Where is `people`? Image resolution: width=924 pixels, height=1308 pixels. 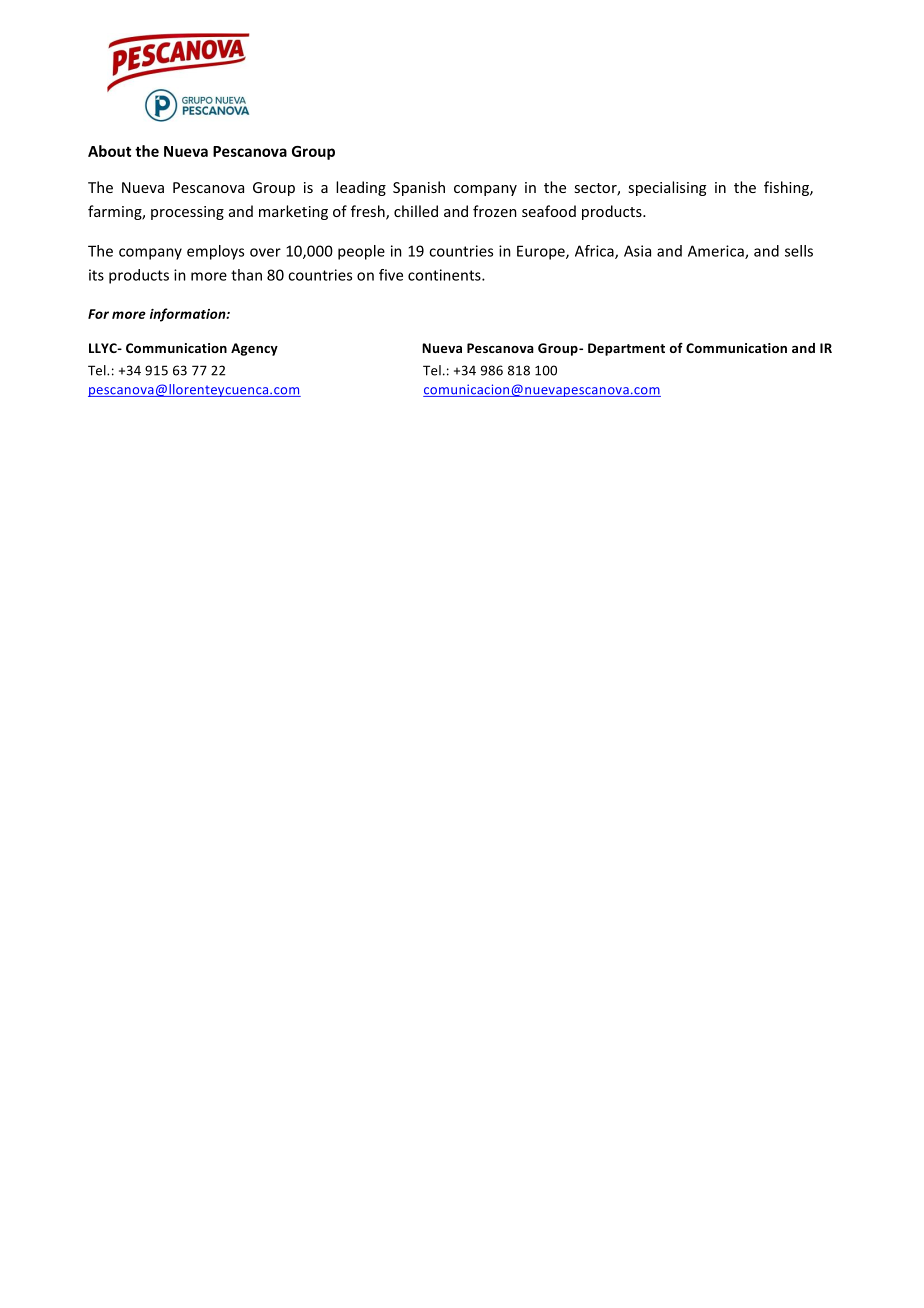 people is located at coordinates (361, 252).
